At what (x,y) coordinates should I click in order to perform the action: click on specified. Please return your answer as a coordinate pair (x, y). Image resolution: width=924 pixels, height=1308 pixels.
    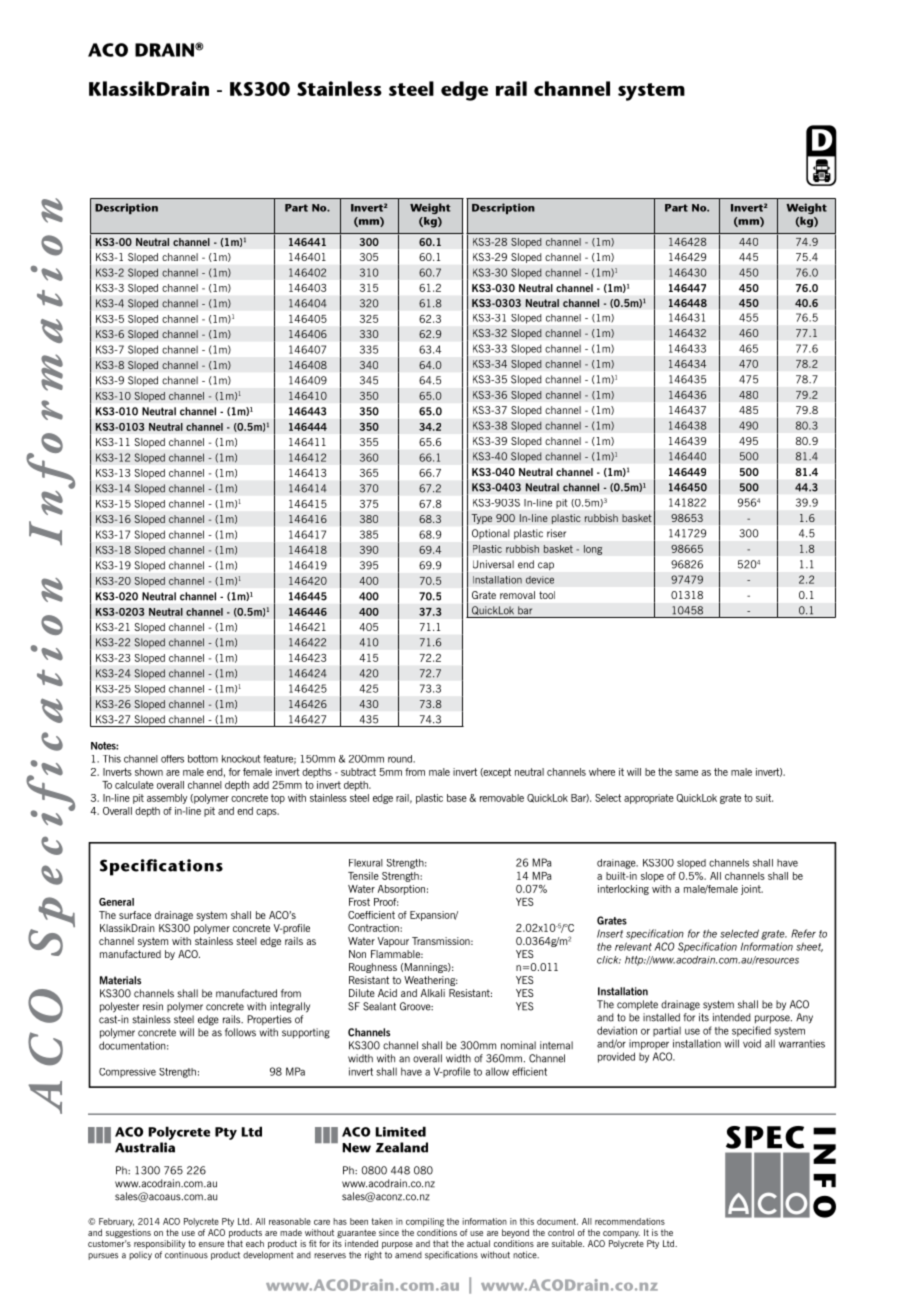
    Looking at the image, I should click on (751, 1031).
